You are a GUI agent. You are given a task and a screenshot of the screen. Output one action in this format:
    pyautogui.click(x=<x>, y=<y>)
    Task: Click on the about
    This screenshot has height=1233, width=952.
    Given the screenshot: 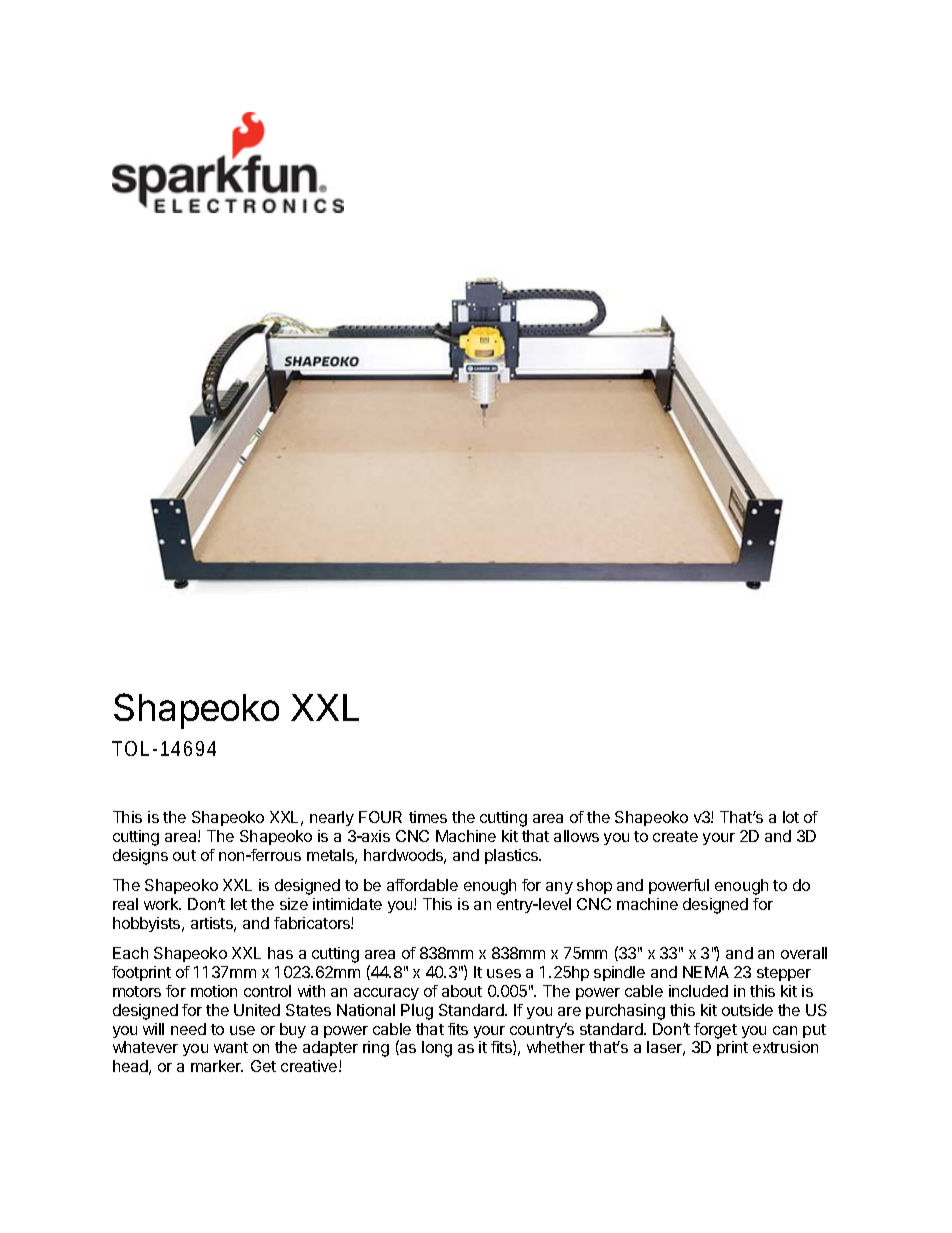 What is the action you would take?
    pyautogui.click(x=462, y=991)
